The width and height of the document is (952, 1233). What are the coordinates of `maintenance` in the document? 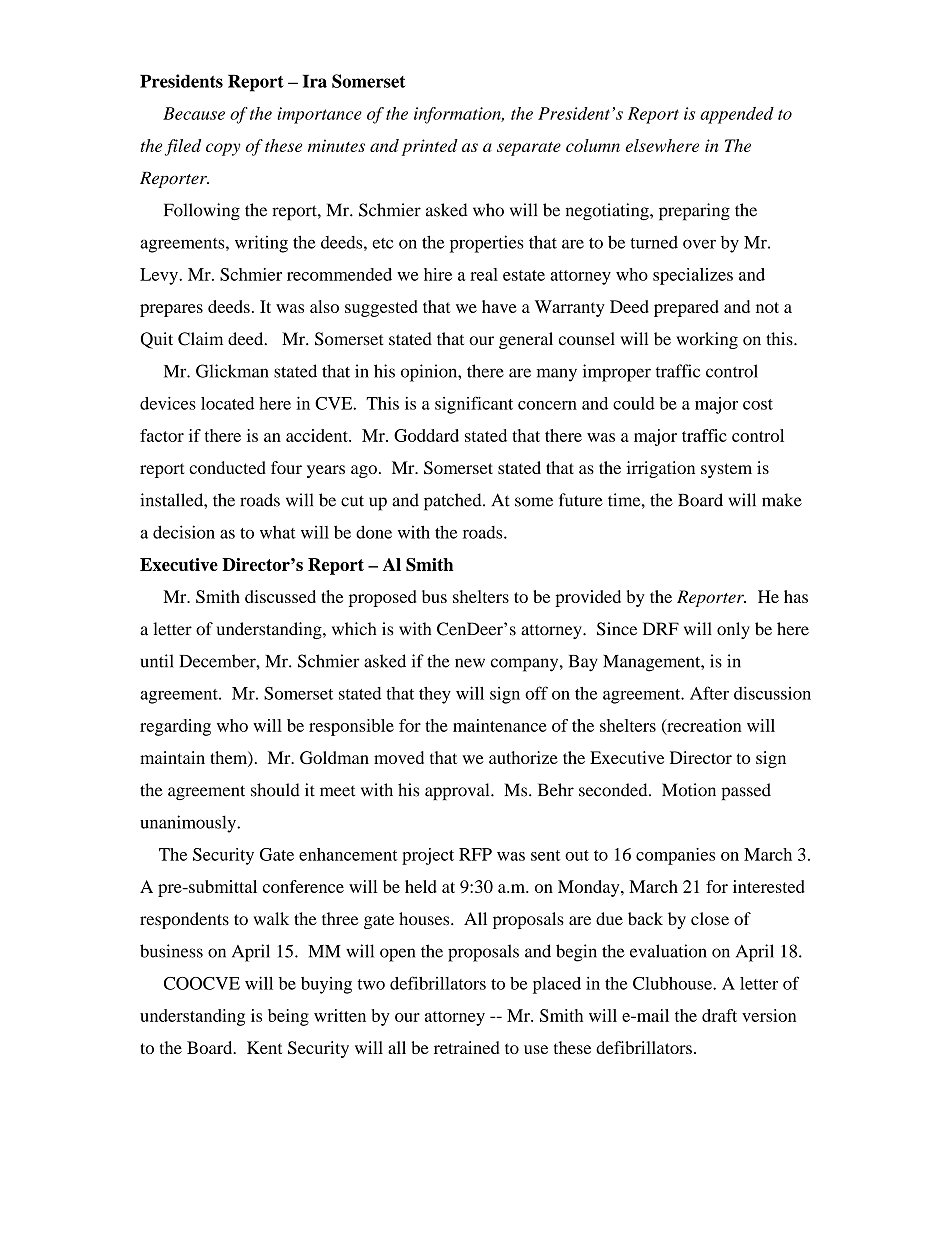 It's located at (500, 725).
